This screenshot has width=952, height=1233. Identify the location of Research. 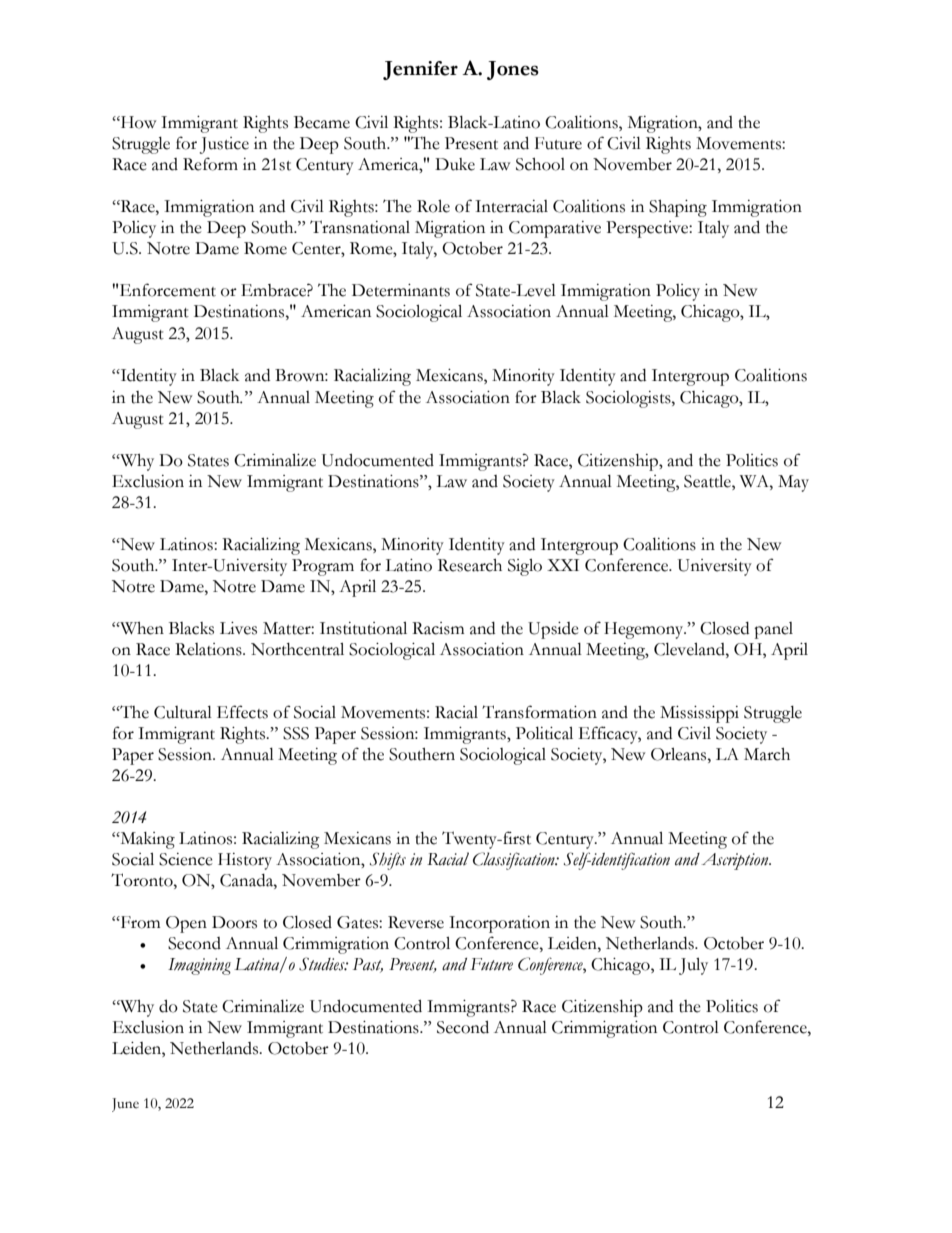
(470, 565).
